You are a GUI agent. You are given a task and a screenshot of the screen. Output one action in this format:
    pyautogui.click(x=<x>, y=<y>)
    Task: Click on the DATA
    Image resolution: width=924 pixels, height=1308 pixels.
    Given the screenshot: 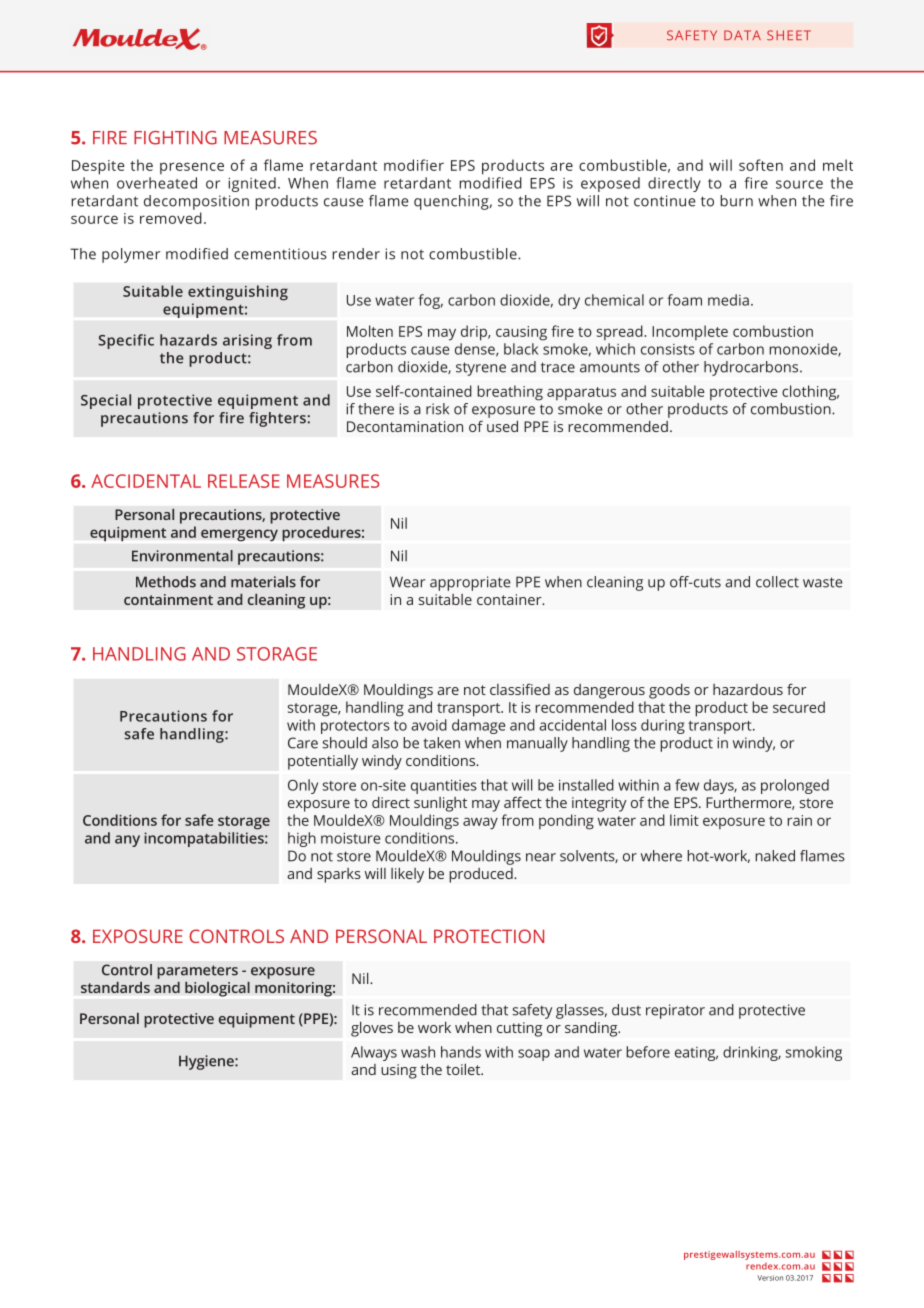 What is the action you would take?
    pyautogui.click(x=742, y=35)
